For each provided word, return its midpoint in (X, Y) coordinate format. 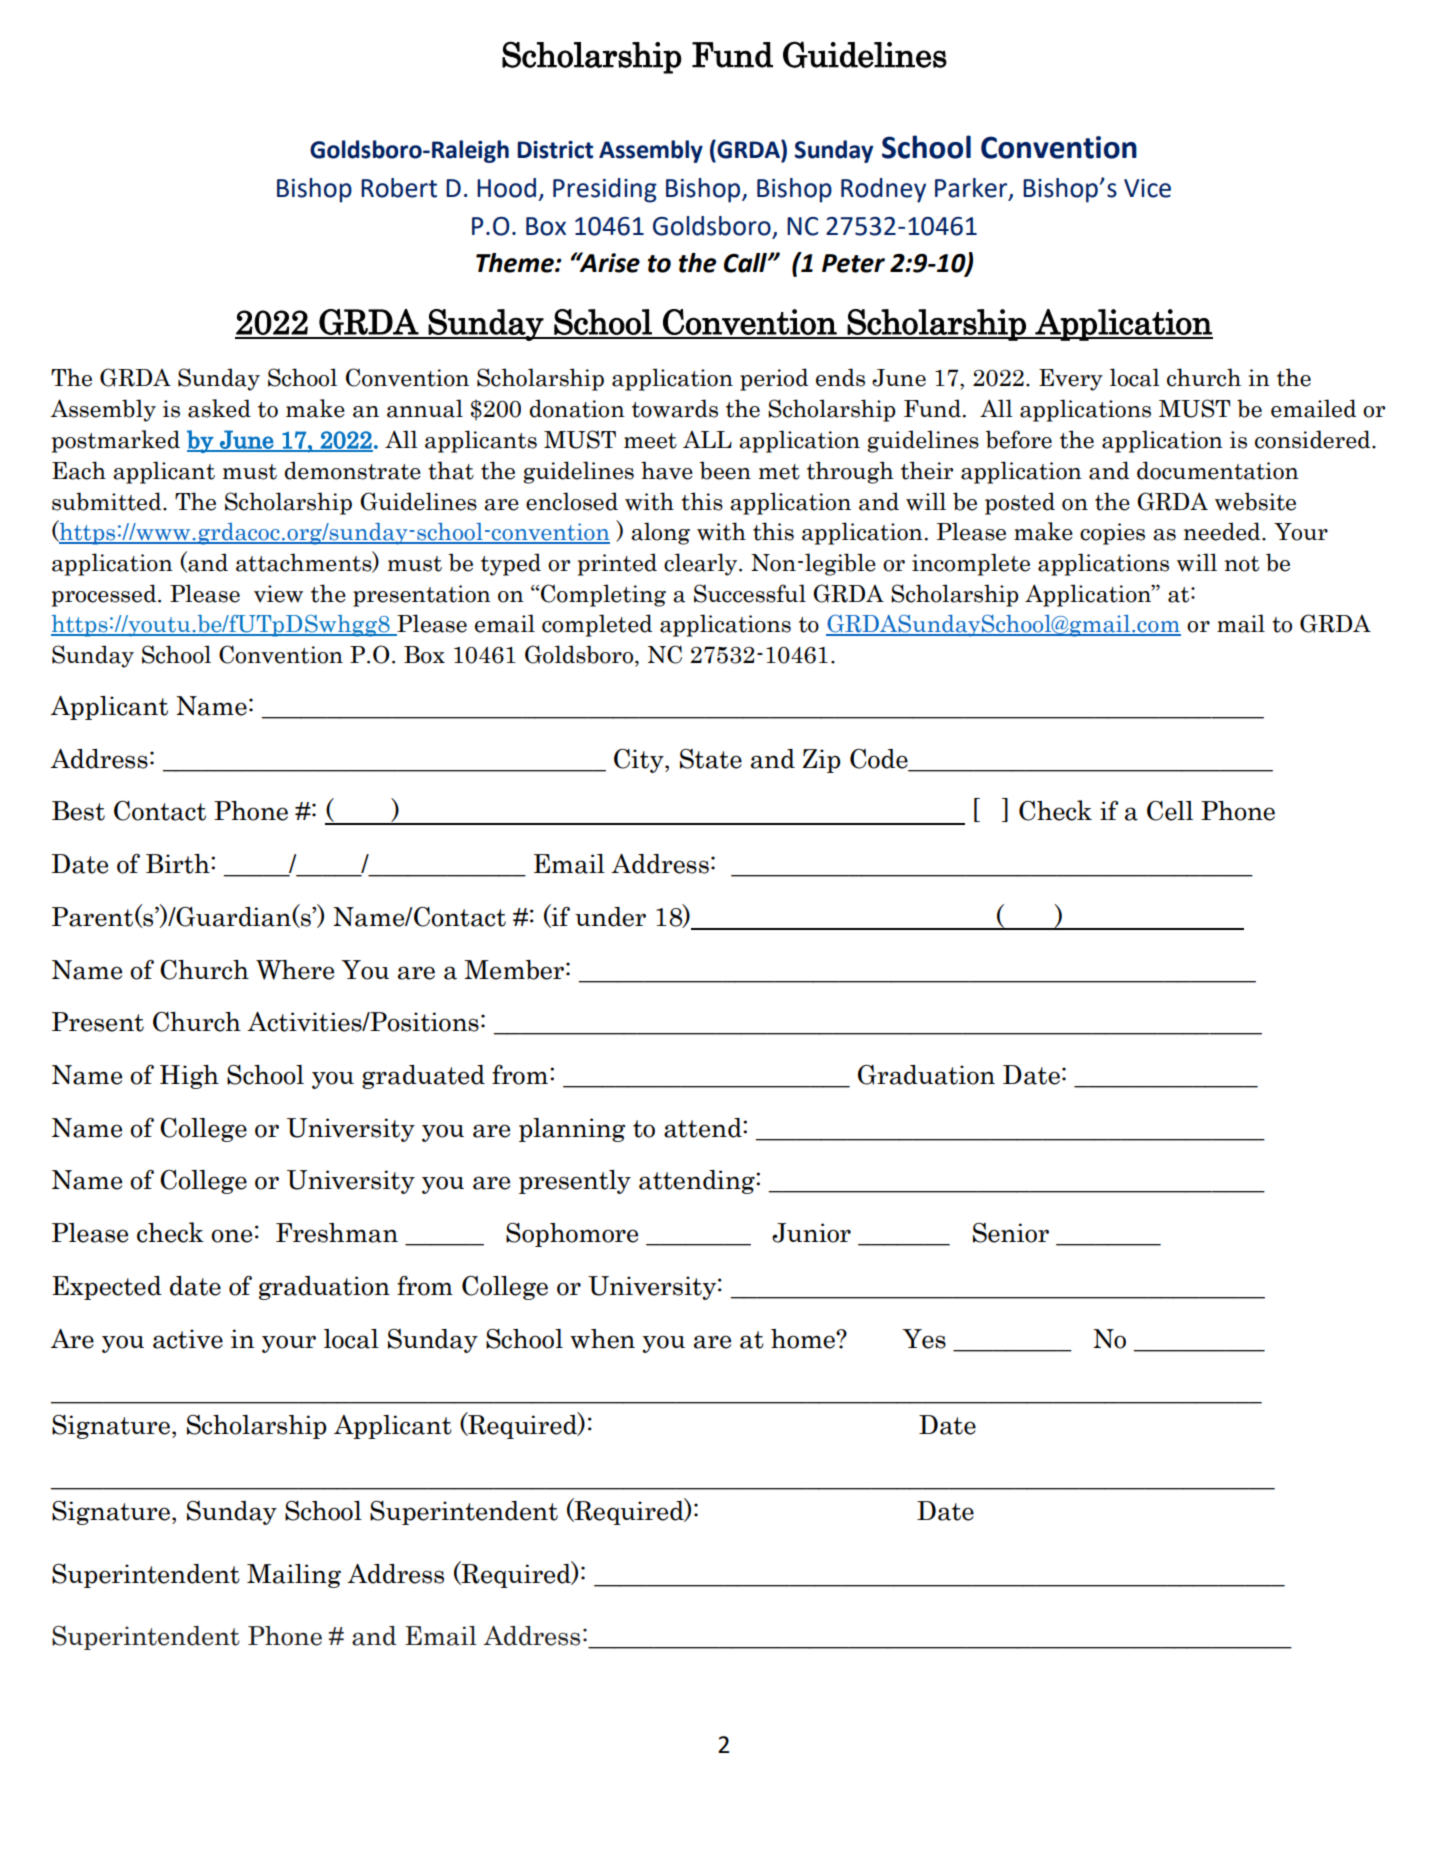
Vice (1147, 188)
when (602, 1339)
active (188, 1339)
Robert (399, 188)
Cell (1170, 811)
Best (78, 811)
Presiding (605, 190)
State (711, 759)
